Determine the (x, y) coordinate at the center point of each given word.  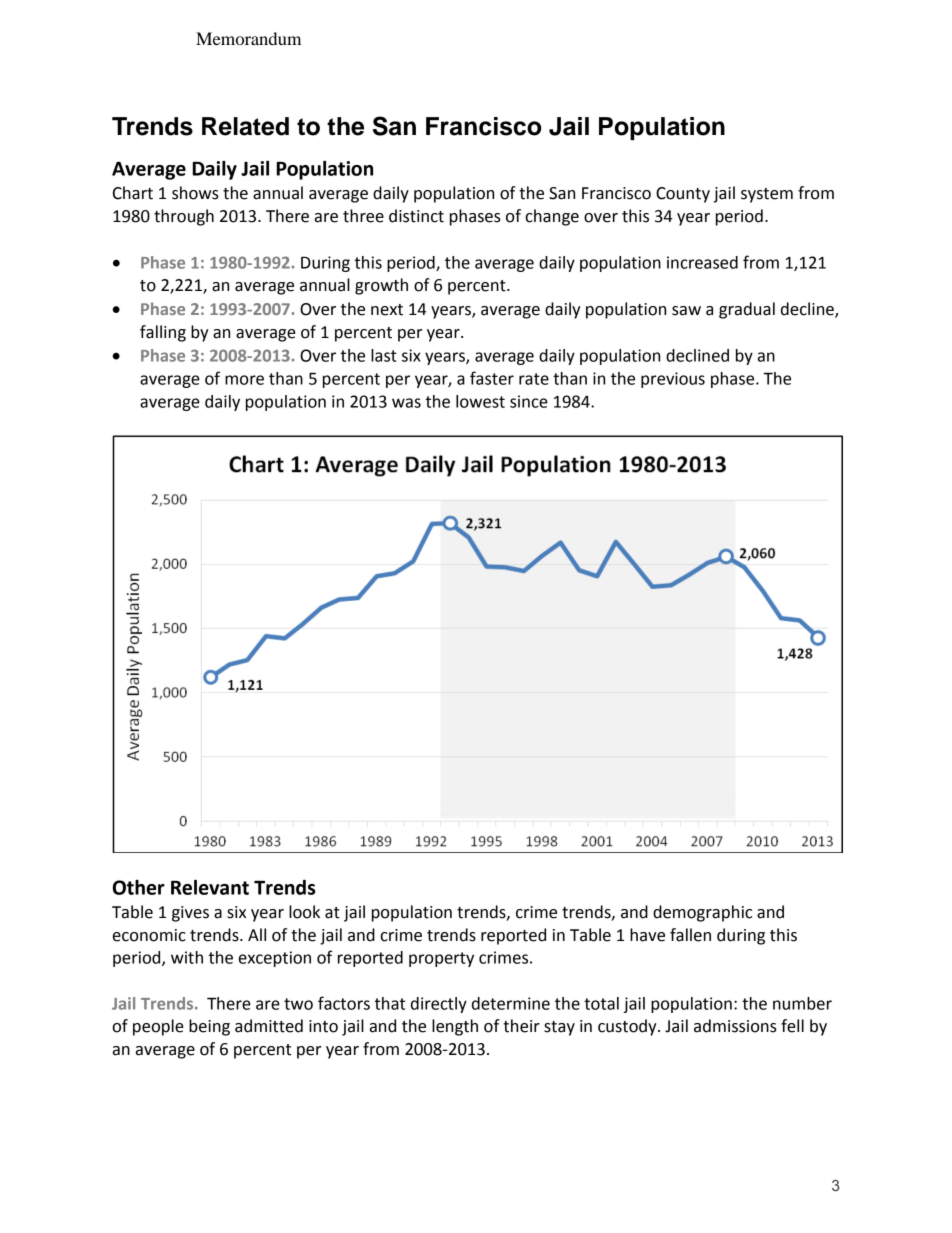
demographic (702, 913)
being (209, 1027)
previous (673, 380)
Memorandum (248, 38)
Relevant (210, 887)
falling (163, 333)
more (244, 380)
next (387, 310)
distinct (416, 216)
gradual (747, 310)
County (683, 195)
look (304, 912)
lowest (480, 401)
